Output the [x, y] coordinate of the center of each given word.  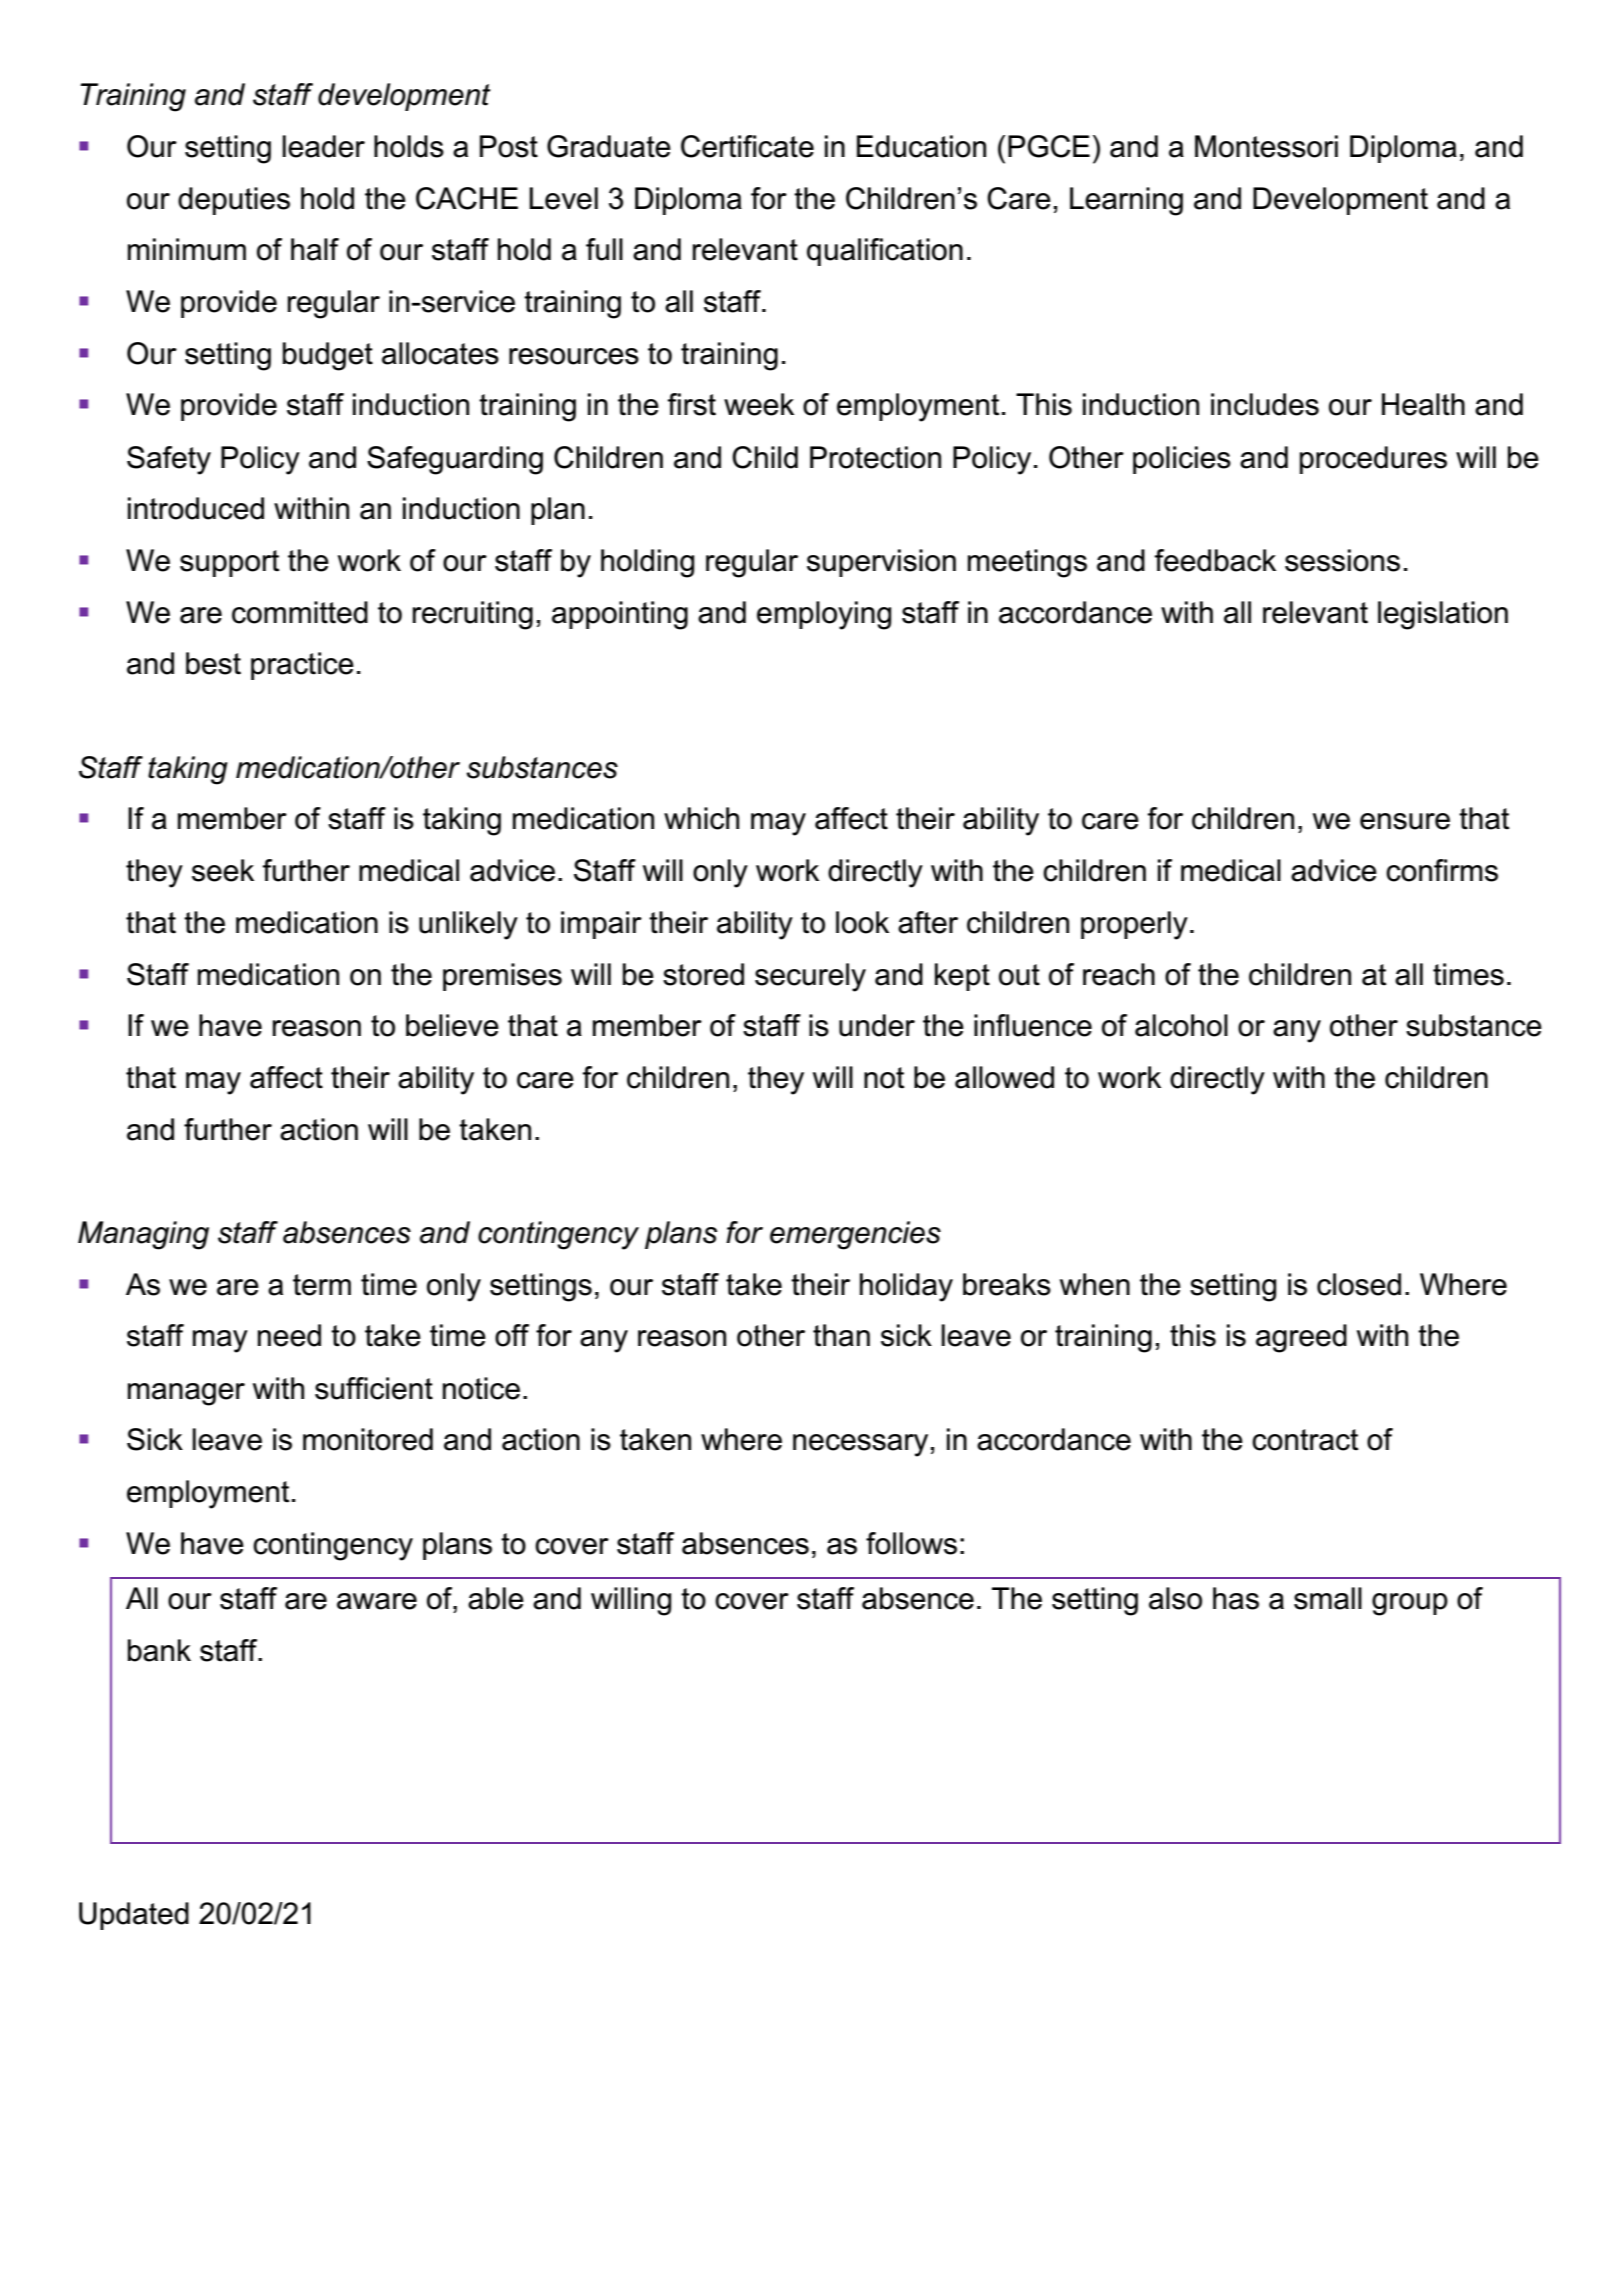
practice [302, 666]
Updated [134, 1916]
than [841, 1335]
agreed [1301, 1338]
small [1328, 1598]
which [701, 818]
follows [911, 1543]
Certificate [747, 146]
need [289, 1335]
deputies [234, 201]
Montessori [1266, 146]
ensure [1405, 821]
